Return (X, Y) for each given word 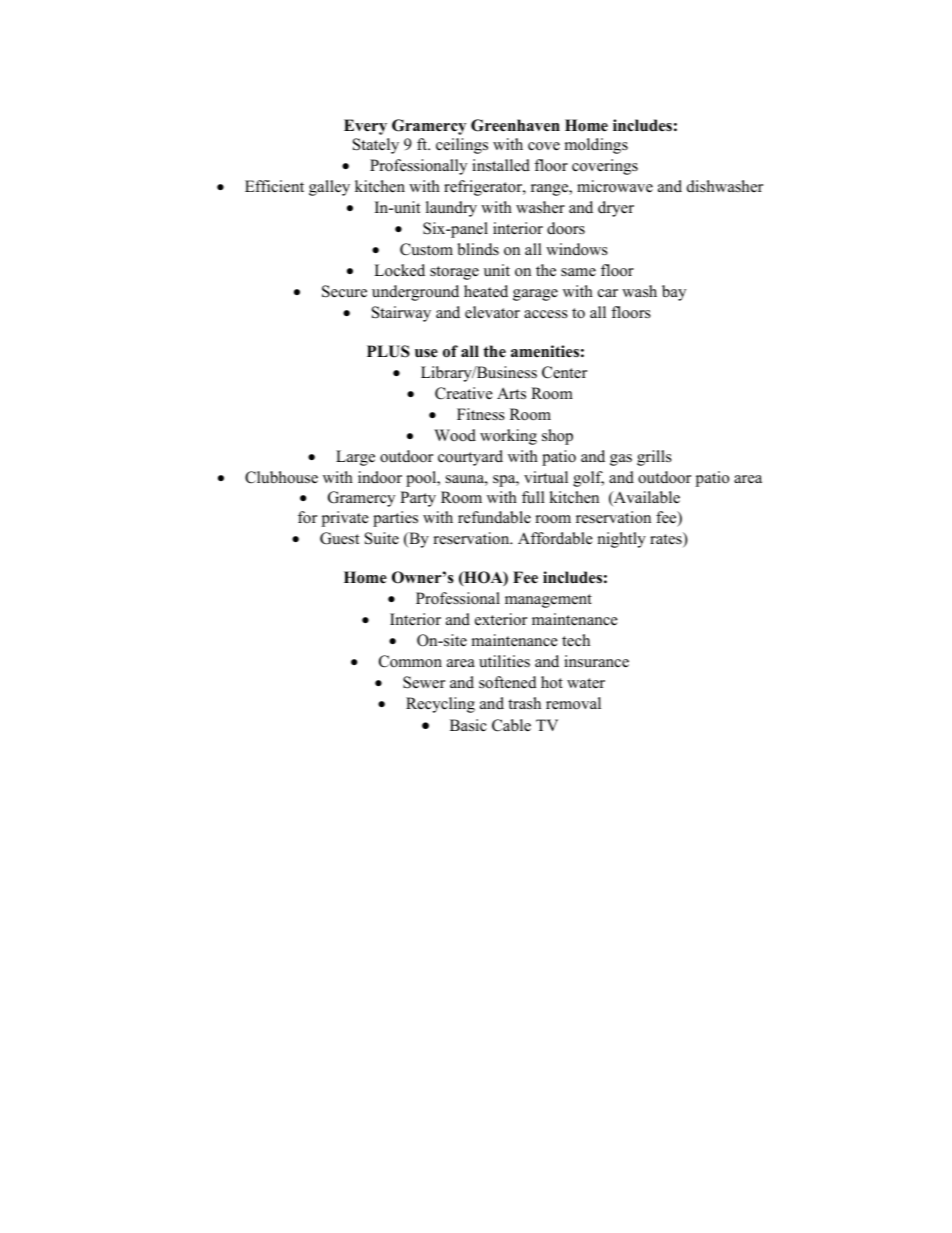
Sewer (424, 682)
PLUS (388, 351)
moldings (596, 146)
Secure (344, 291)
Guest (339, 538)
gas (621, 460)
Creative (464, 393)
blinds (478, 249)
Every (365, 127)
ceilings (462, 146)
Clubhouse (281, 477)
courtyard (470, 458)
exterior (501, 619)
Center (564, 372)
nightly (622, 540)
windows (577, 249)
